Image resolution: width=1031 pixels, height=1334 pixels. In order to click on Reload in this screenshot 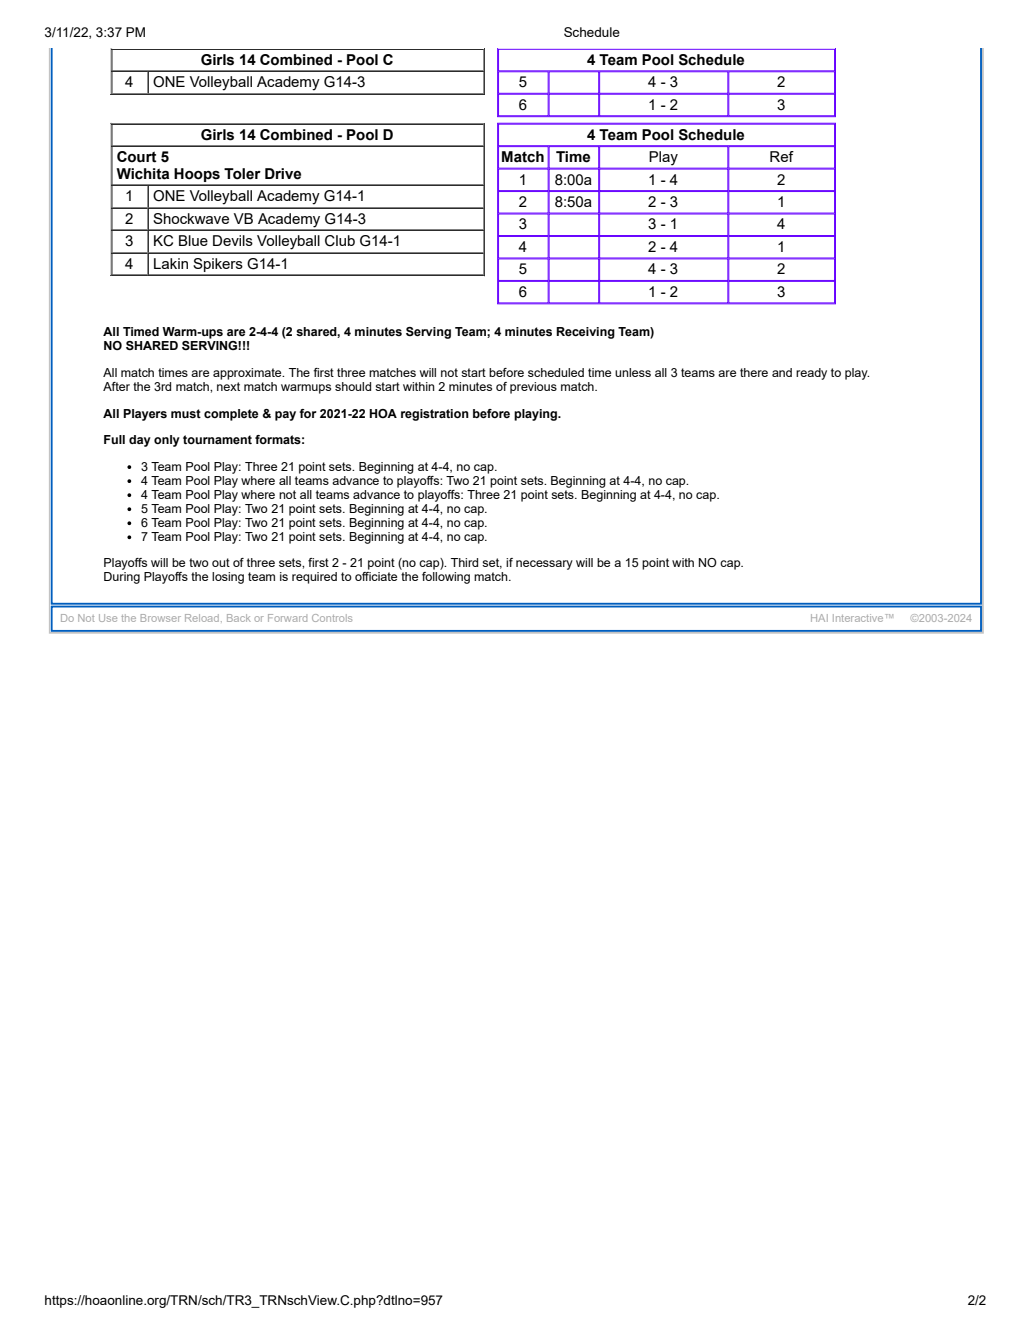, I will do `click(202, 618)`.
